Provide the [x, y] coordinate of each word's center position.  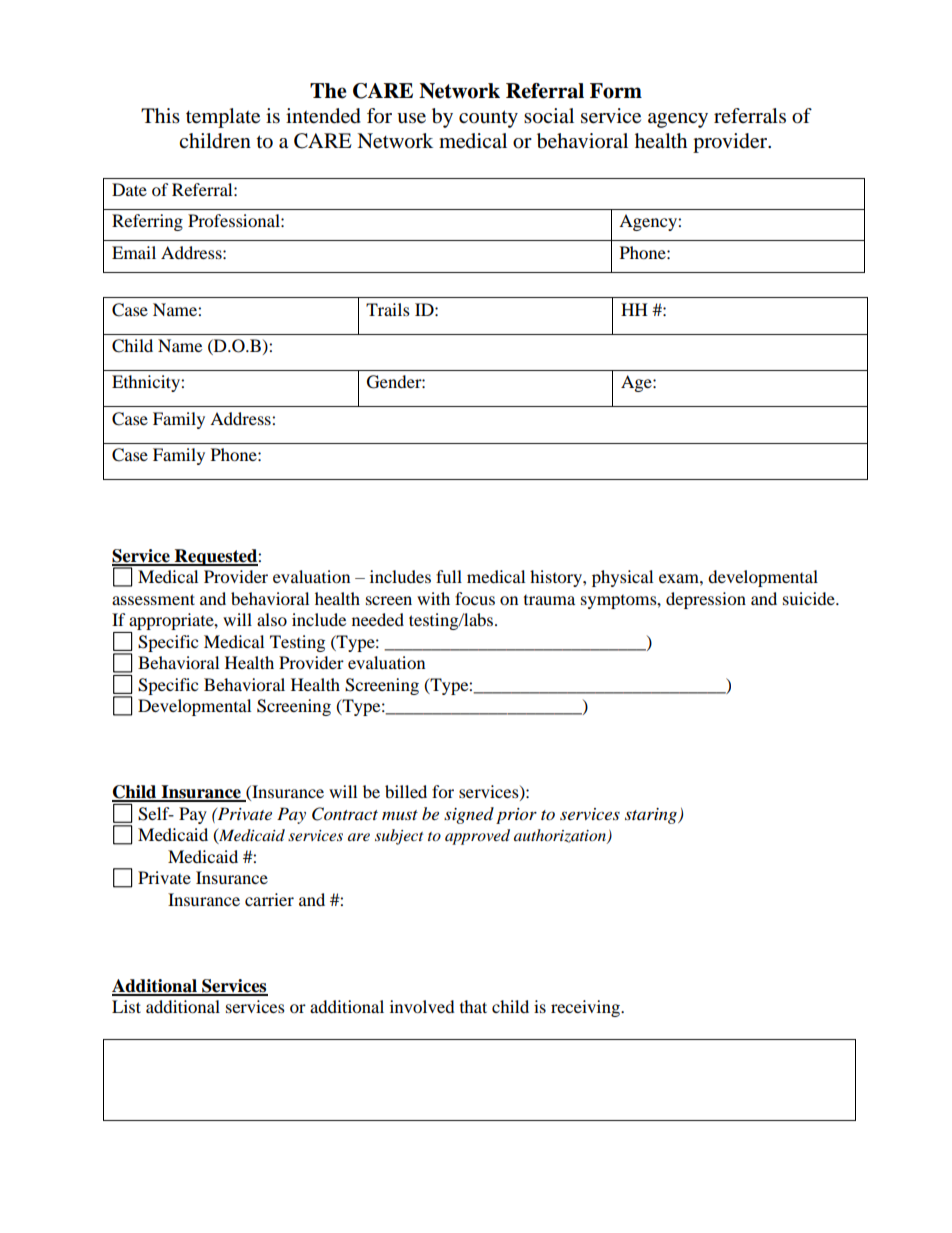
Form [616, 91]
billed [406, 791]
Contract [345, 814]
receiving [586, 1008]
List [126, 1006]
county [488, 119]
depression [706, 600]
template [223, 118]
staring [652, 816]
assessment [153, 599]
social [549, 116]
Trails [388, 309]
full [449, 576]
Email [134, 252]
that [473, 1006]
